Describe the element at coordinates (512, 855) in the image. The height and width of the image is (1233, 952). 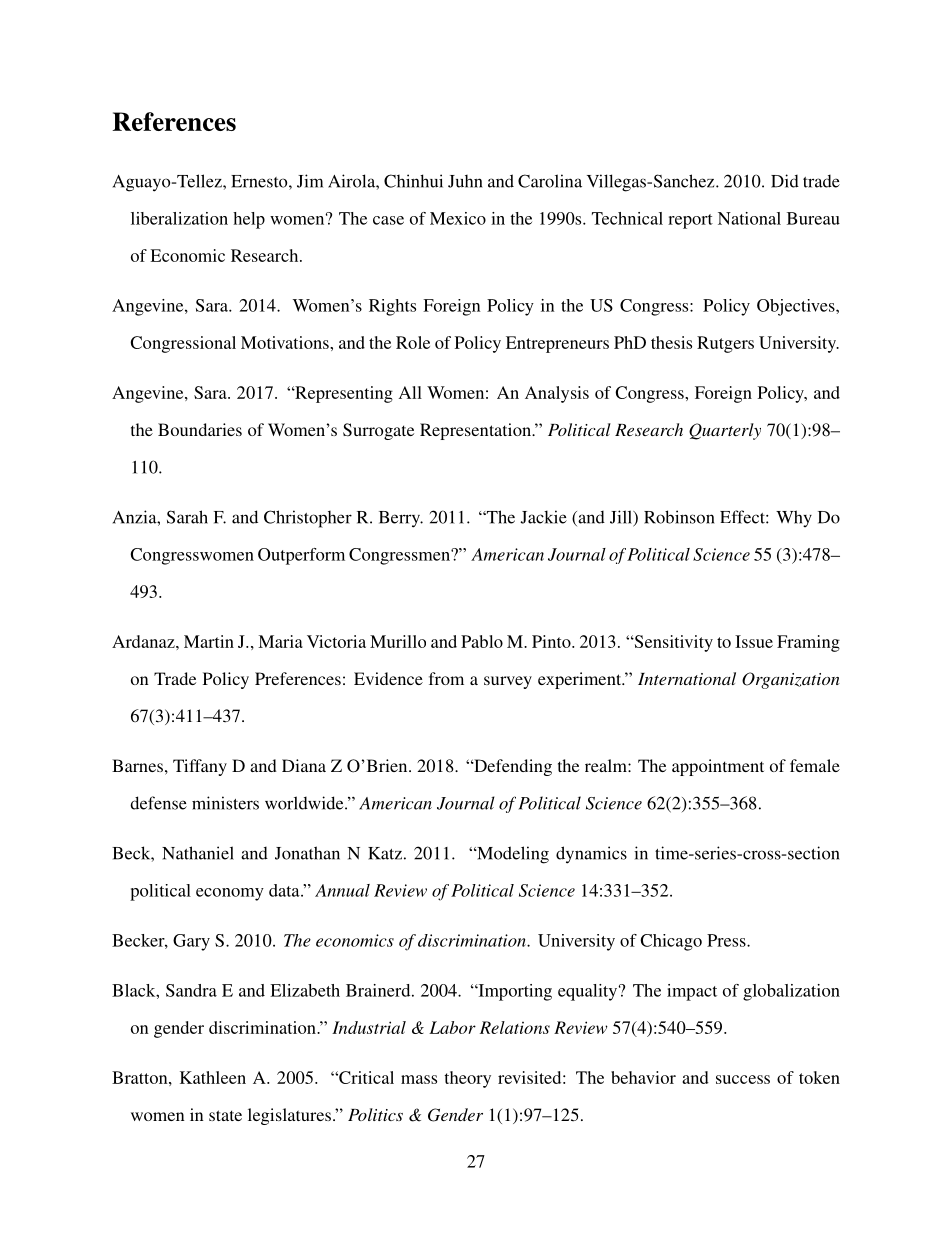
I see `Modeling` at that location.
